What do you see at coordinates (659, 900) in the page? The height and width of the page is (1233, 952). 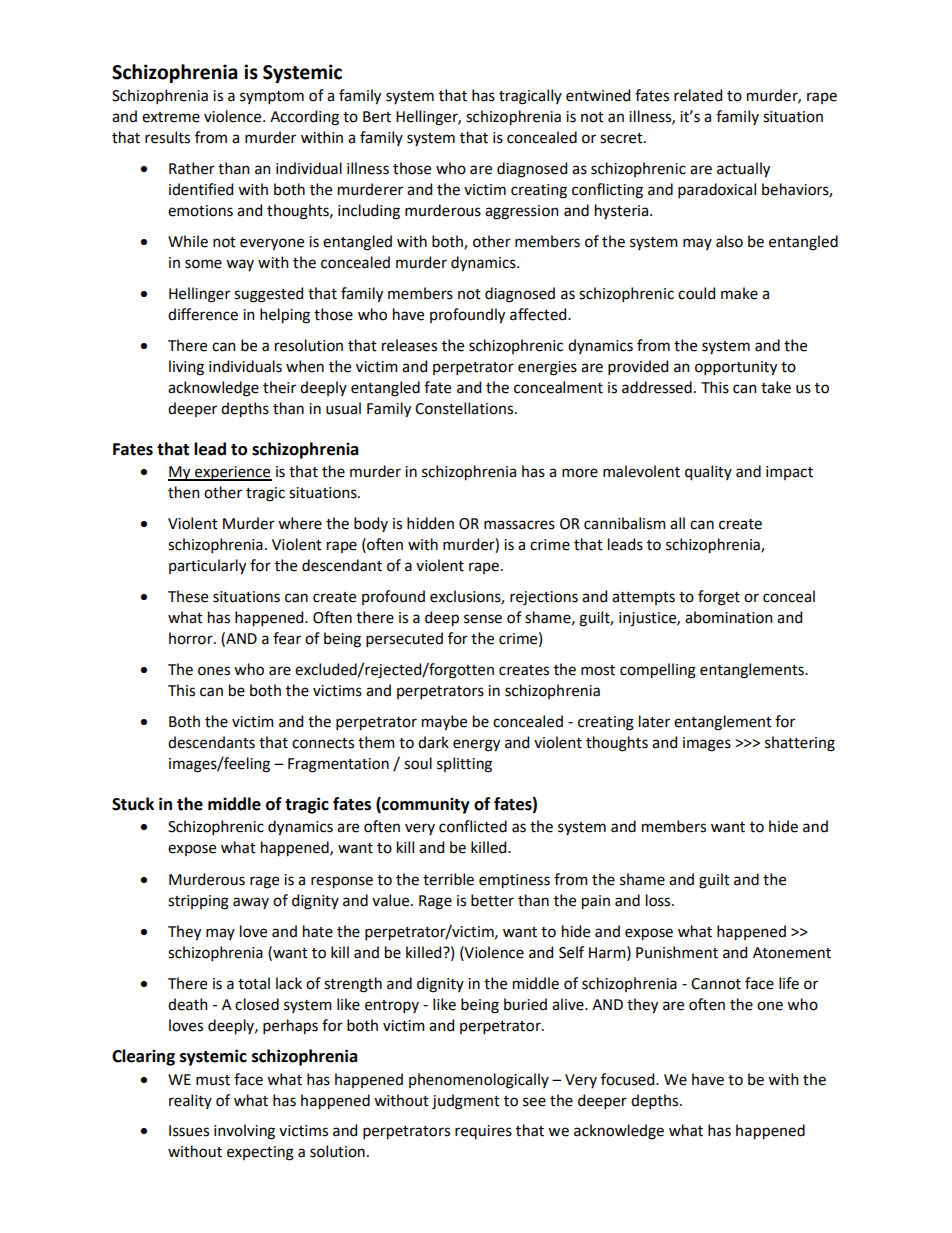 I see `loss` at bounding box center [659, 900].
